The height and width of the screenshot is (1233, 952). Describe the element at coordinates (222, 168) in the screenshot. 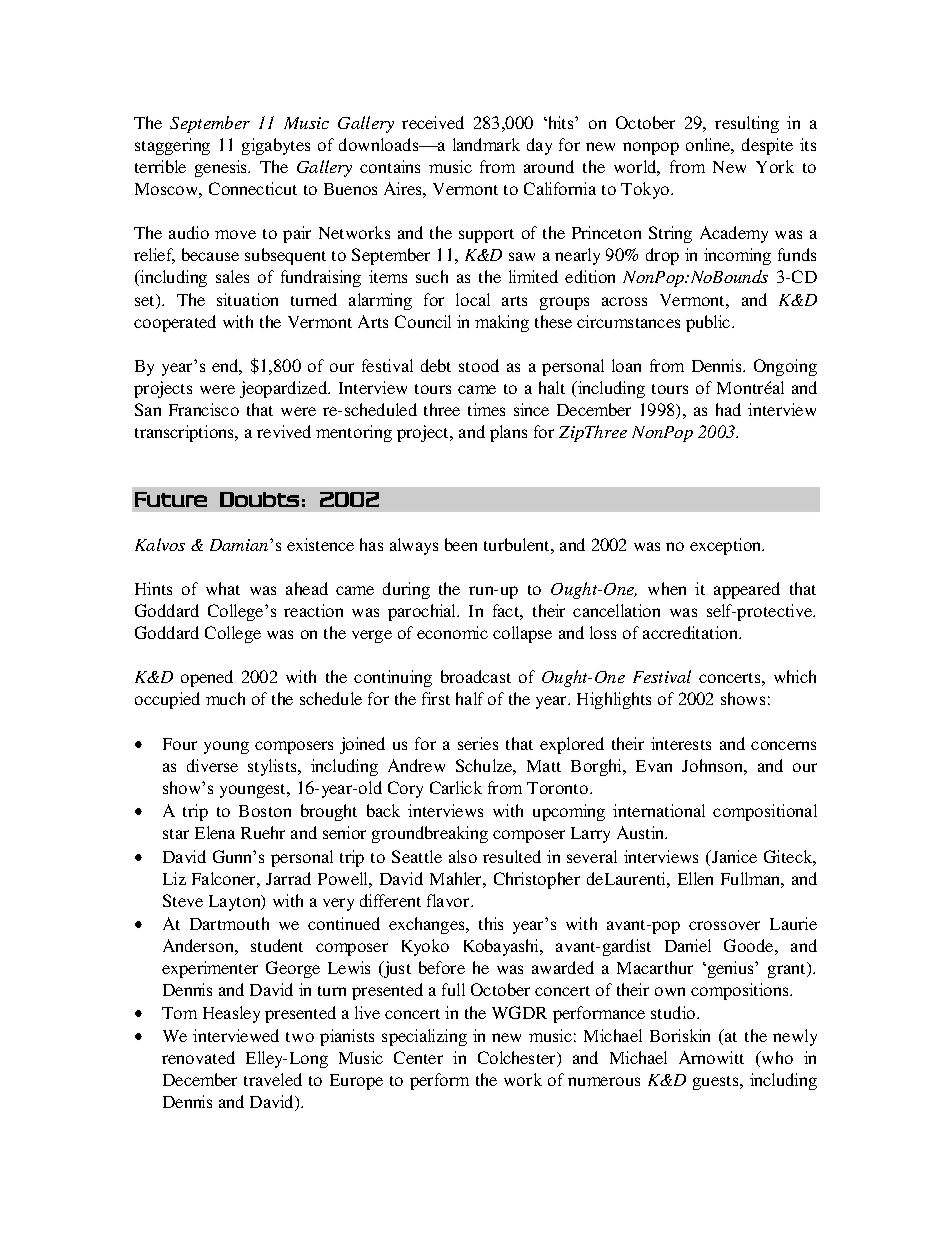

I see `genesis` at that location.
